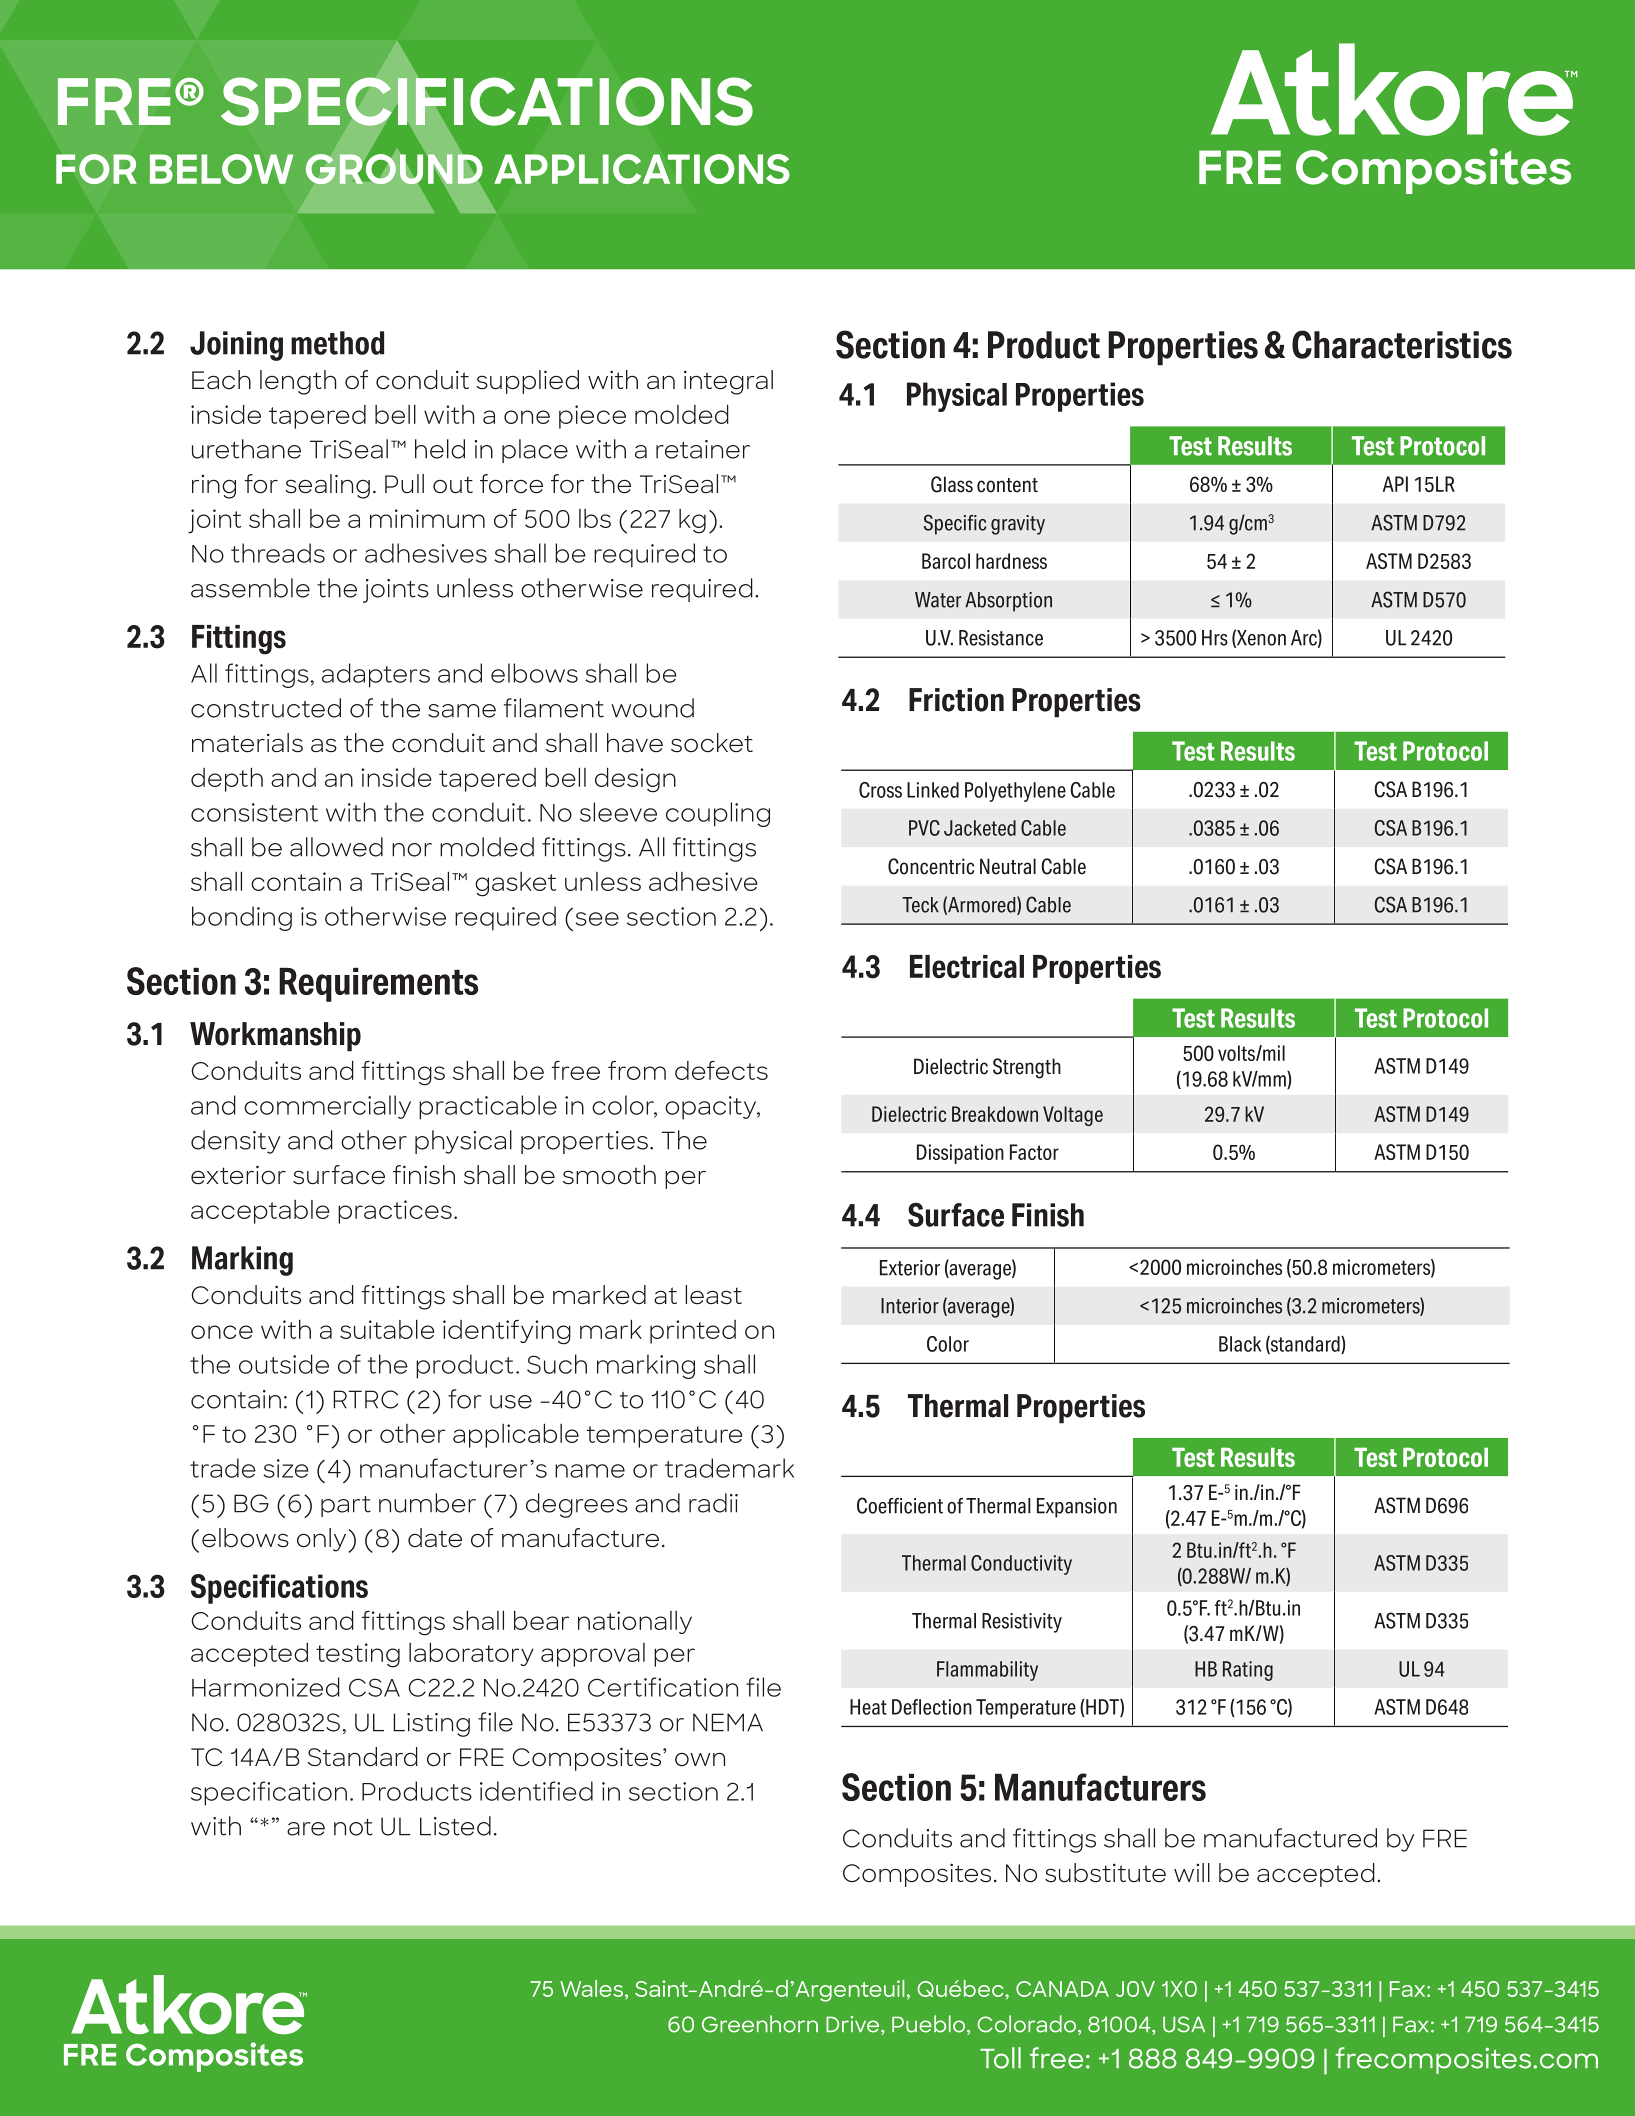 The image size is (1635, 2116). Describe the element at coordinates (712, 743) in the document. I see `socket` at that location.
